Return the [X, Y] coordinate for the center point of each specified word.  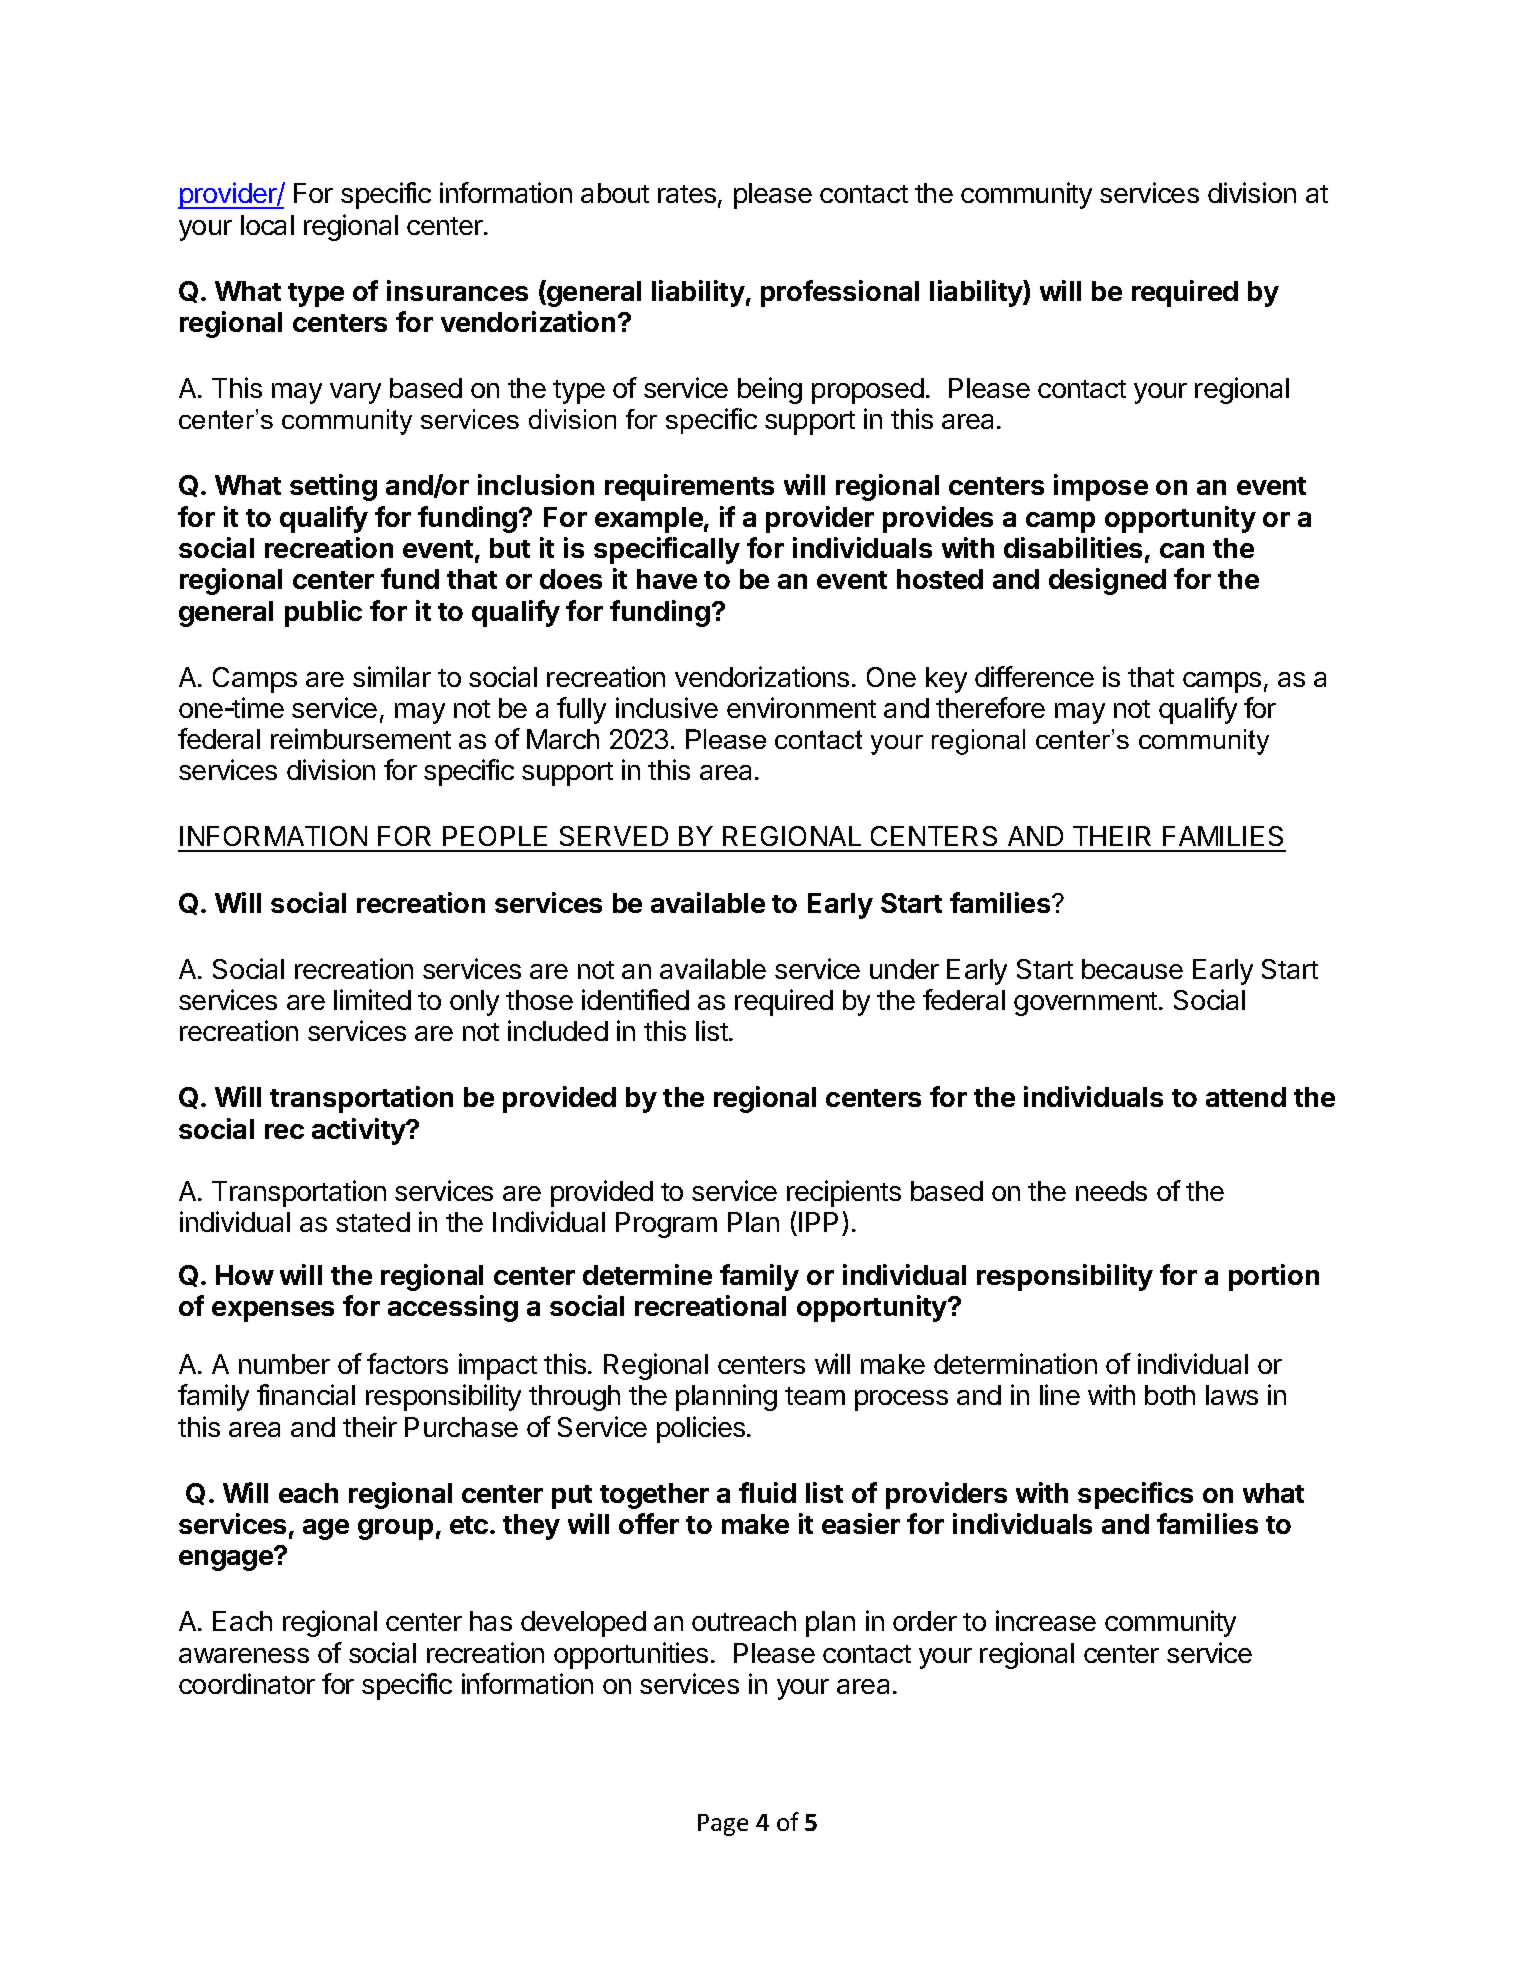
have [667, 579]
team [815, 1396]
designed [1107, 581]
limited [372, 999]
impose [1101, 487]
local [267, 225]
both [1170, 1395]
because [1132, 969]
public [323, 613]
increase [1046, 1620]
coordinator [247, 1683]
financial [306, 1394]
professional [840, 293]
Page [723, 1825]
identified [635, 999]
